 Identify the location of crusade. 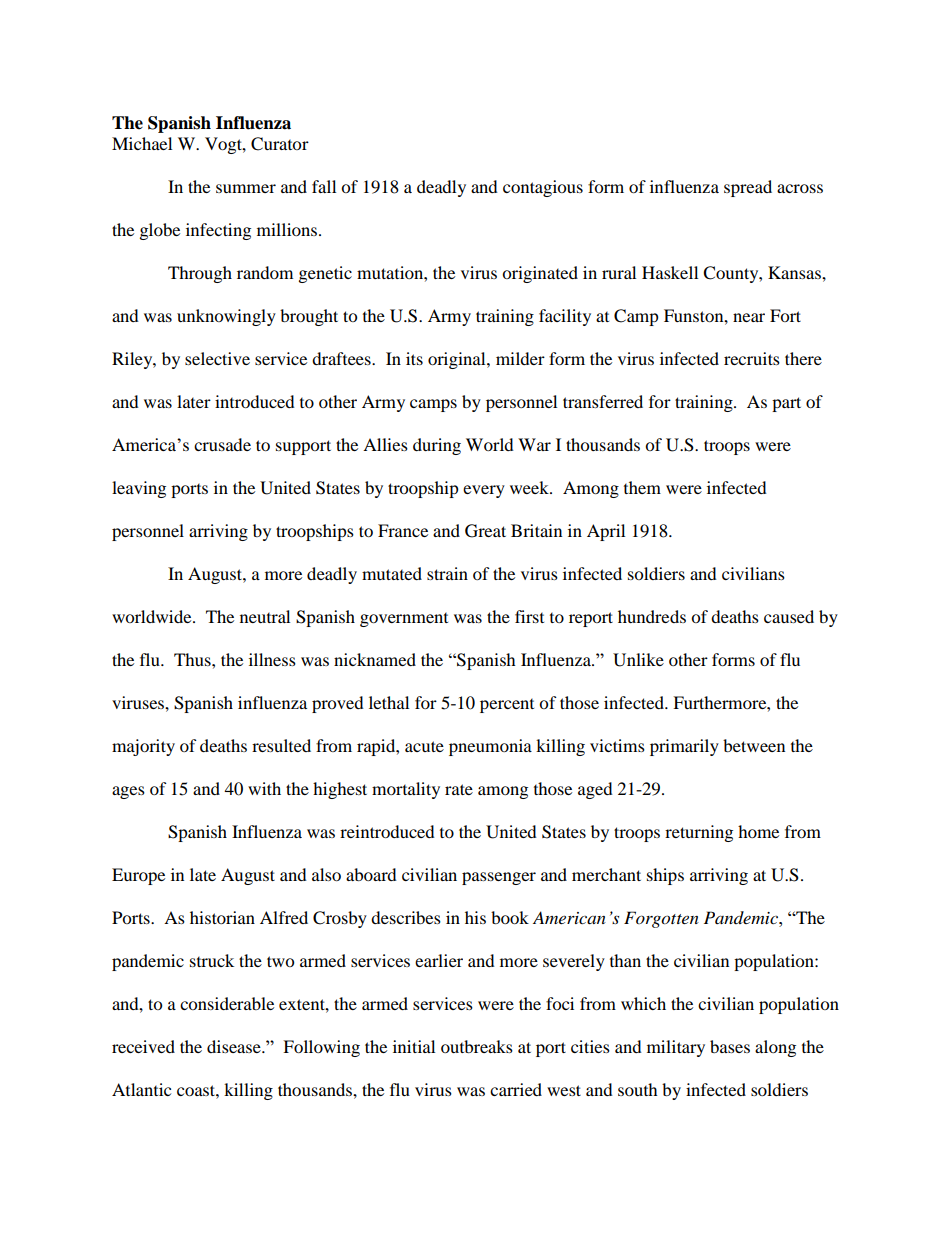
(222, 444).
